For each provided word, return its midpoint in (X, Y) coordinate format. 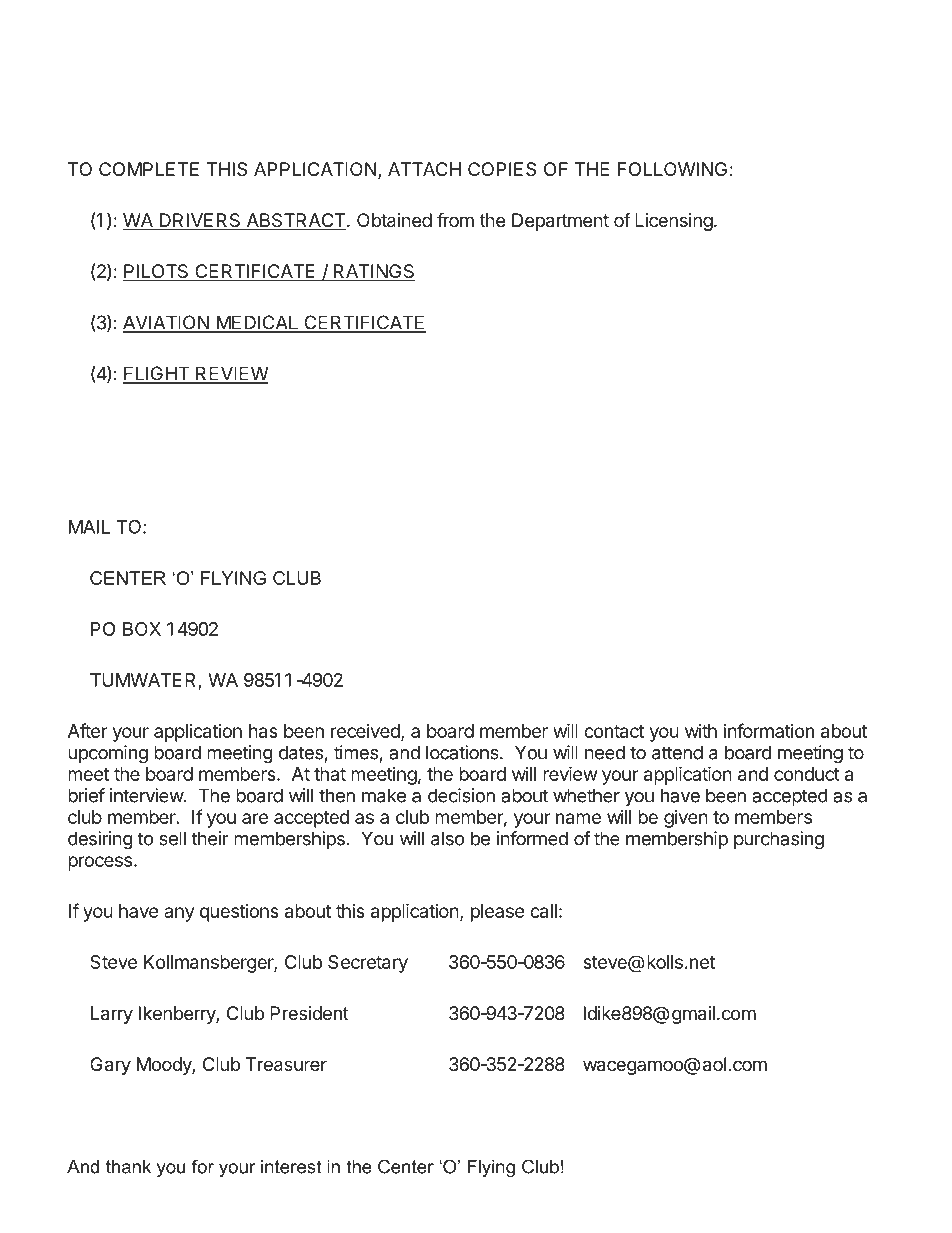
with (701, 731)
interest (291, 1167)
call (543, 911)
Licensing (674, 222)
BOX (142, 629)
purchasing (779, 840)
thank (128, 1167)
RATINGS (374, 272)
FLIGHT (157, 374)
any (179, 914)
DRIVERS (200, 221)
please (498, 913)
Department (560, 222)
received (366, 732)
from (455, 219)
